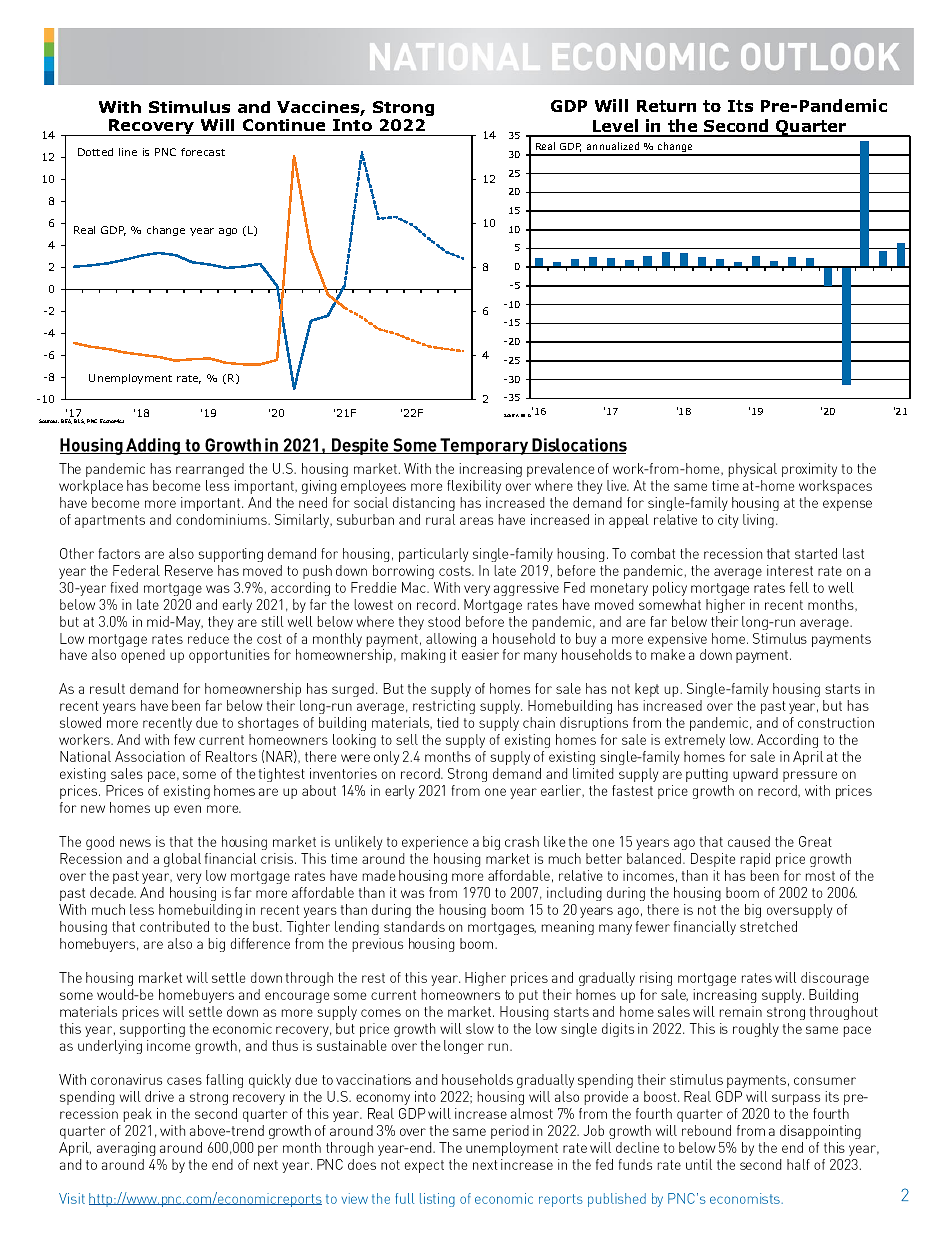  I want to click on rate, so click(189, 379).
